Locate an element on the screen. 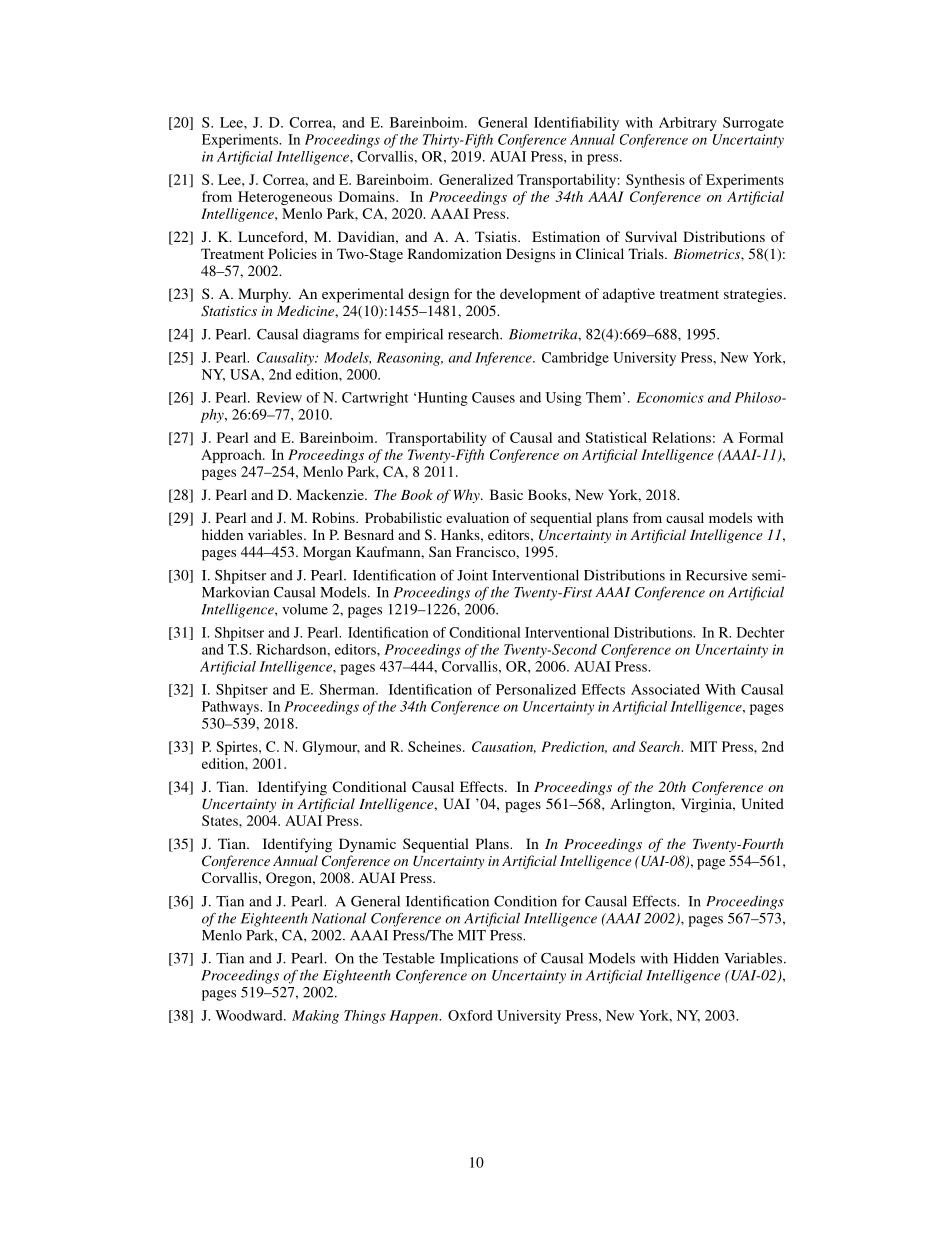 The width and height of the screenshot is (952, 1233). Personalized is located at coordinates (536, 689).
